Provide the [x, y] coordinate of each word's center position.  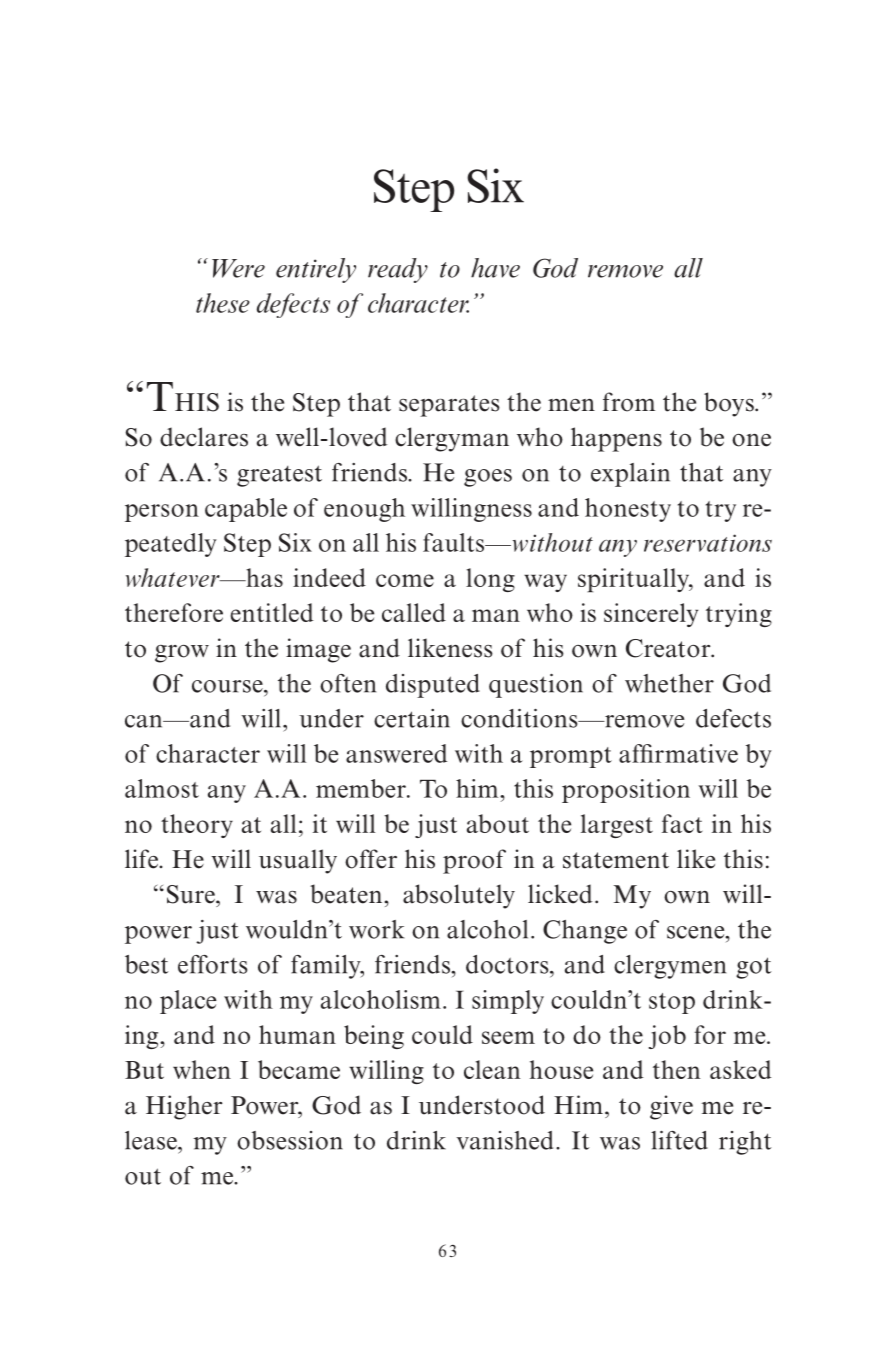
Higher [184, 1107]
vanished [504, 1140]
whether [669, 683]
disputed [433, 686]
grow [182, 654]
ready [398, 270]
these [223, 303]
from [629, 402]
